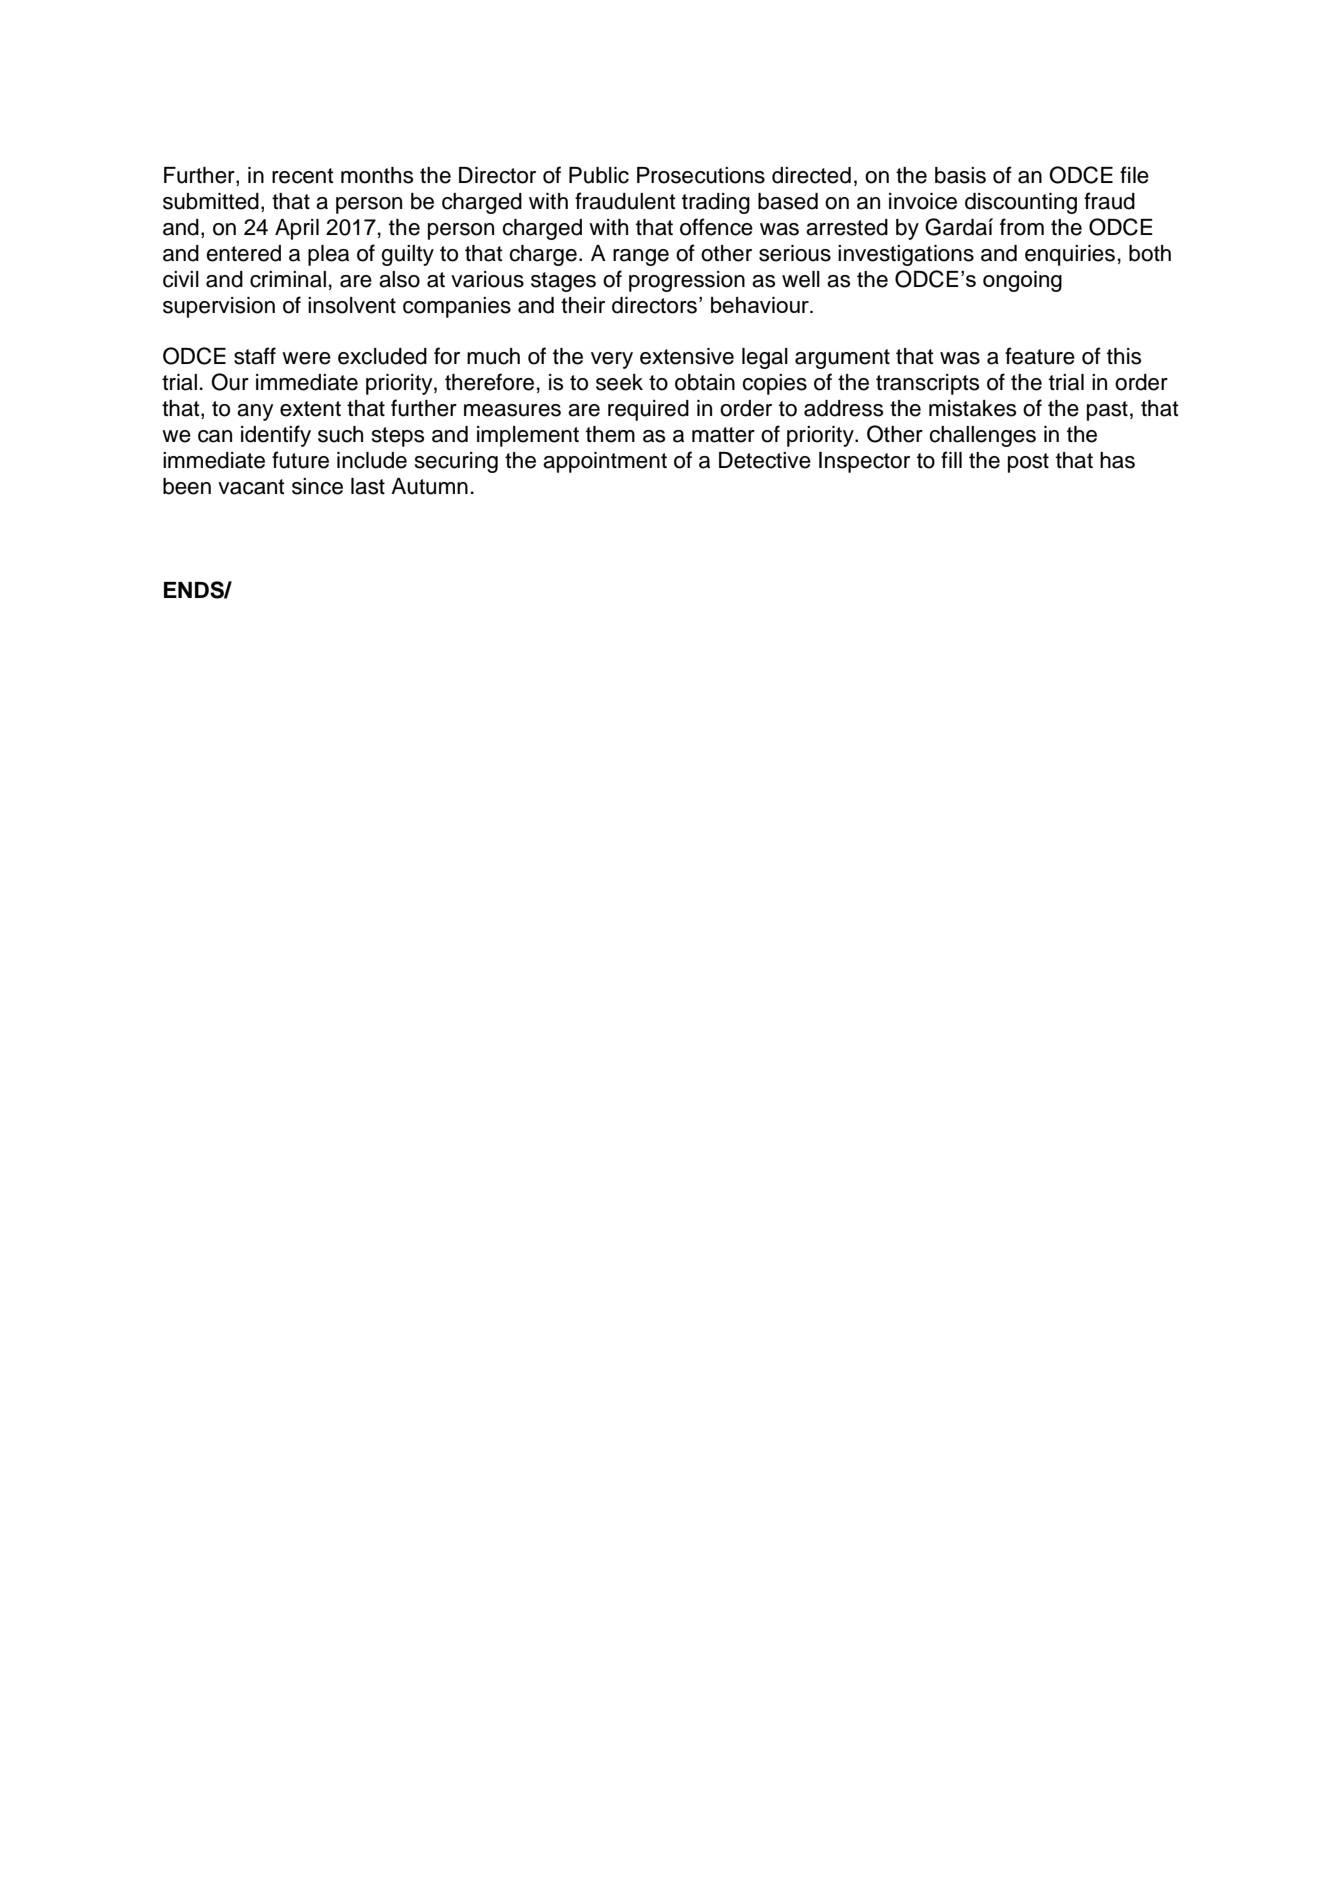 This document has height=1898, width=1342. I want to click on basis, so click(960, 175).
